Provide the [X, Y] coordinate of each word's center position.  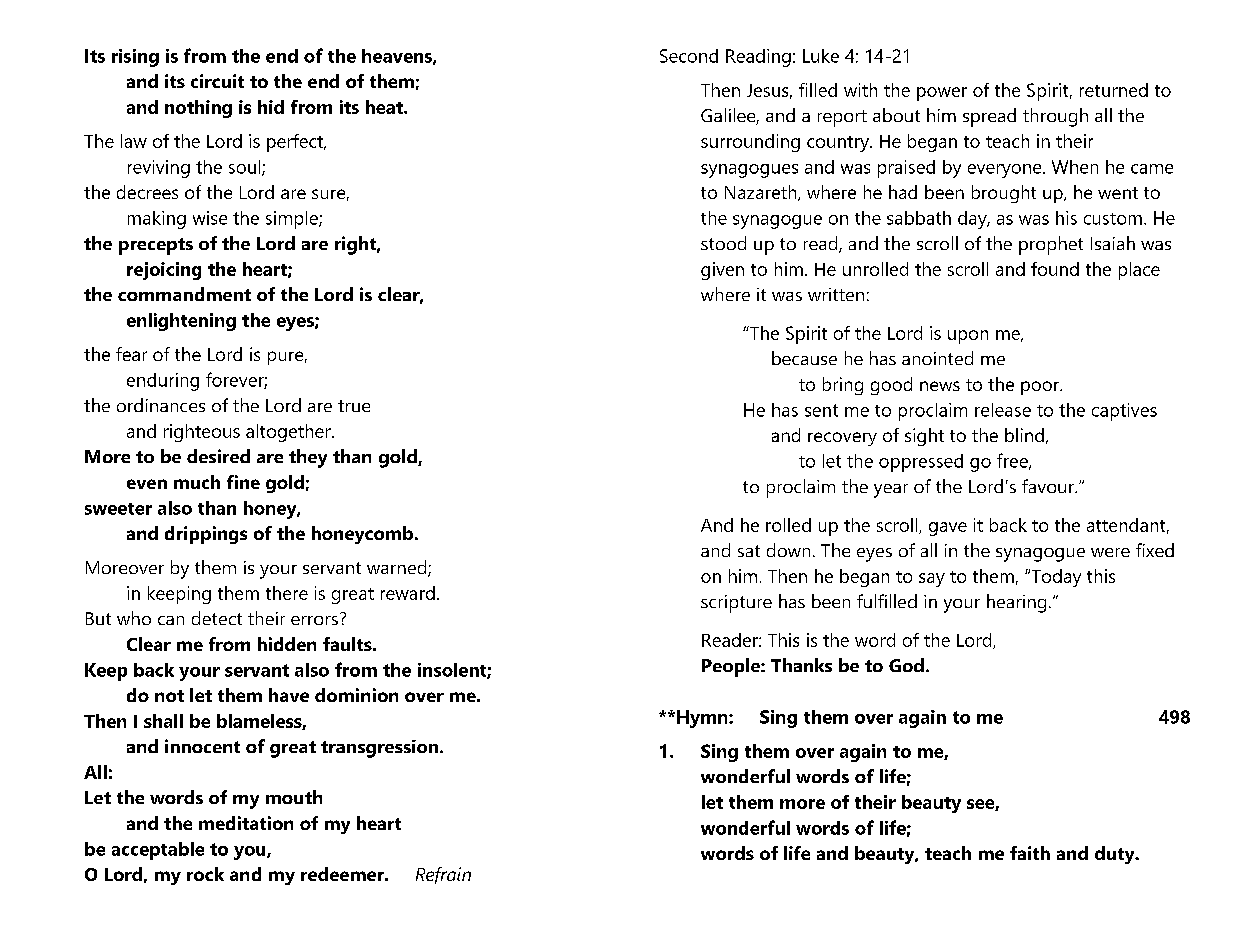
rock [205, 874]
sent [821, 410]
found [1055, 269]
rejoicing [164, 271]
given [722, 271]
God [906, 665]
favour [1049, 486]
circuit [217, 81]
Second [689, 56]
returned [1114, 90]
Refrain [443, 875]
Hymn [703, 719]
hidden [287, 644]
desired [218, 456]
